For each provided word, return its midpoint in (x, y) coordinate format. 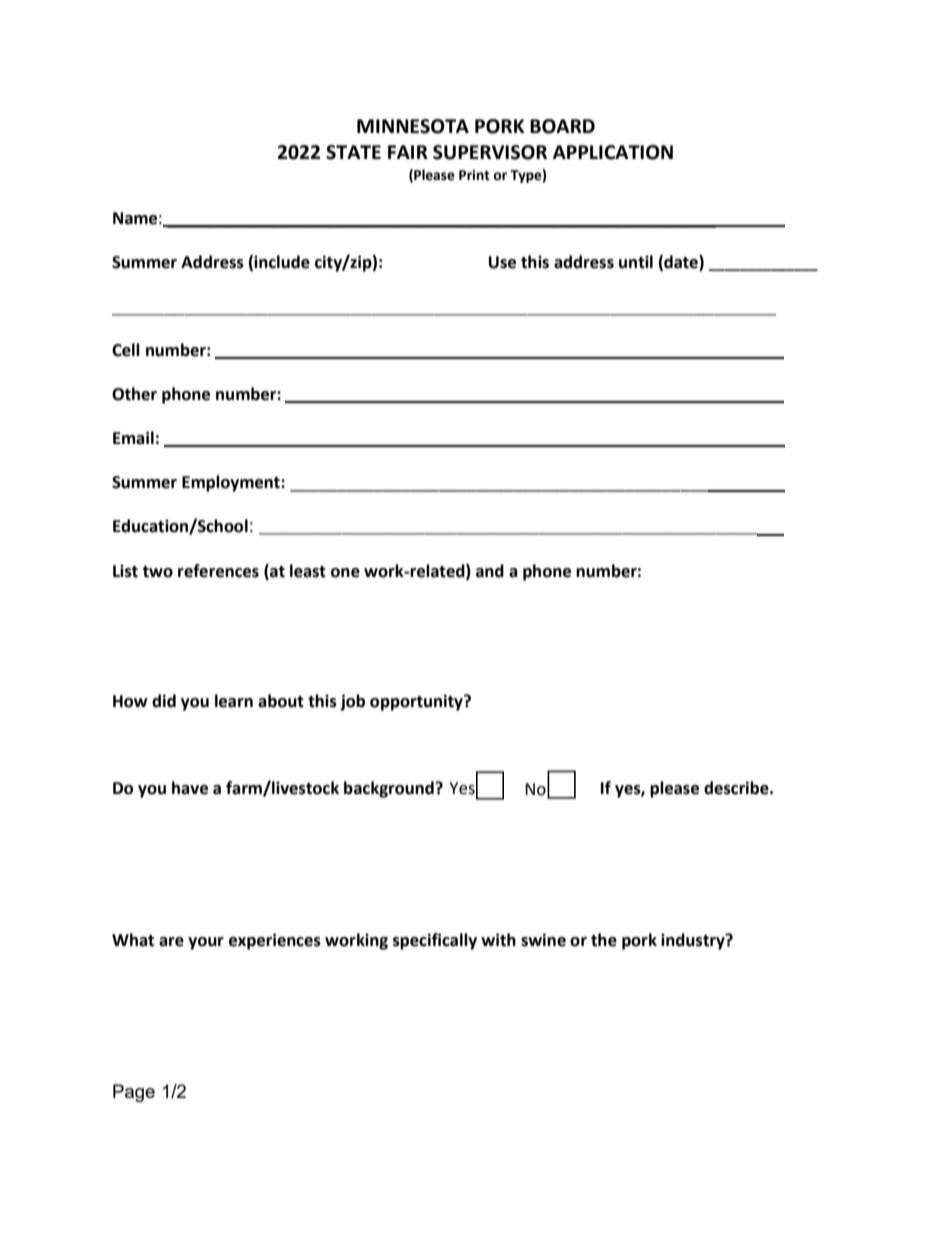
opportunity (417, 702)
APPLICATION (613, 152)
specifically (435, 941)
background (390, 789)
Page (134, 1093)
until (636, 262)
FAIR (408, 152)
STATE (353, 152)
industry (694, 941)
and (490, 571)
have (190, 788)
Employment (232, 483)
